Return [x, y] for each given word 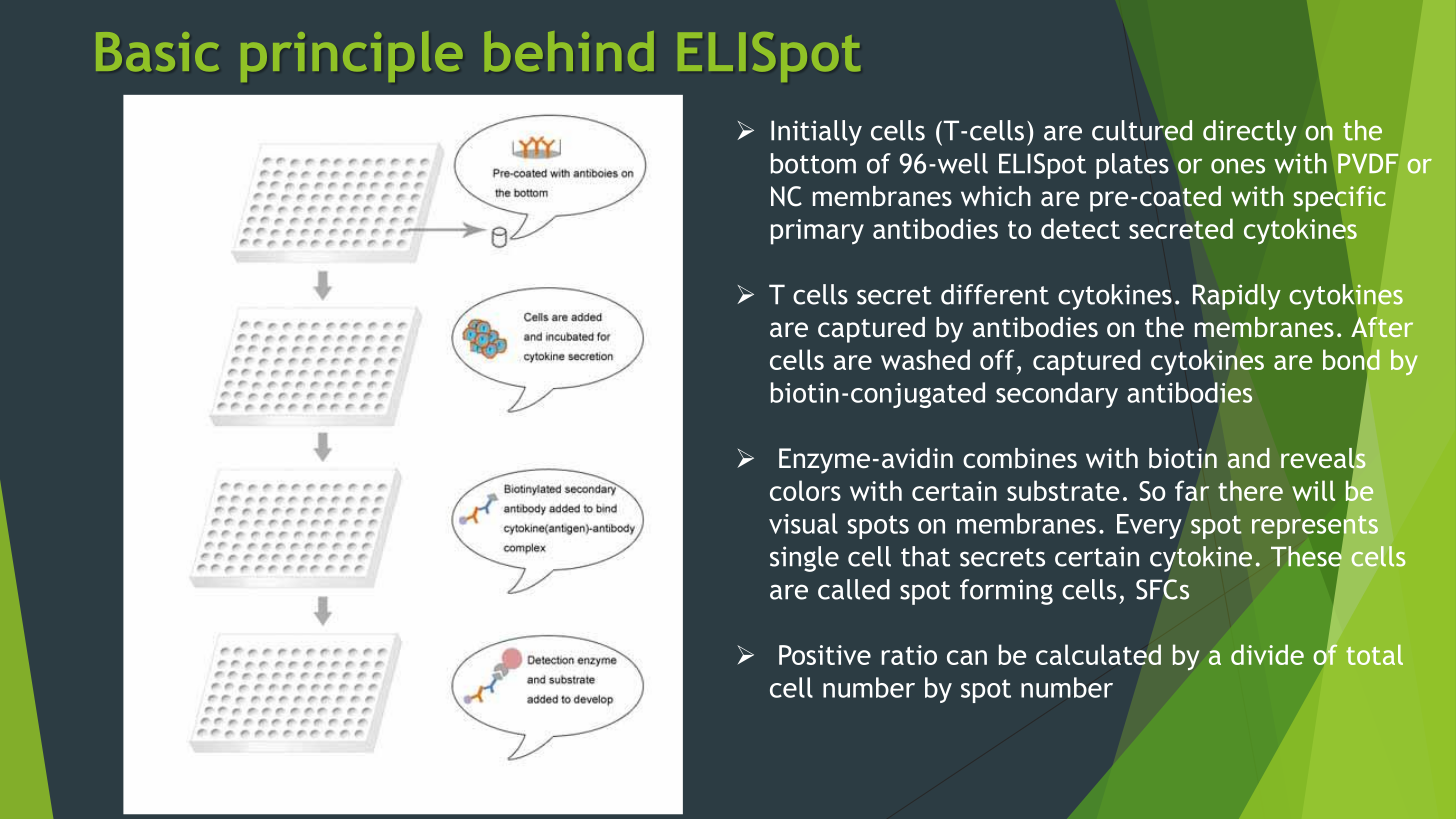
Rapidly [1237, 297]
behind [569, 51]
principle [352, 56]
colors [805, 490]
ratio [909, 655]
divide [1267, 654]
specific [1340, 199]
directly [1250, 133]
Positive [825, 655]
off [997, 359]
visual [803, 523]
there [1250, 490]
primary [817, 232]
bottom [813, 163]
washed [925, 359]
